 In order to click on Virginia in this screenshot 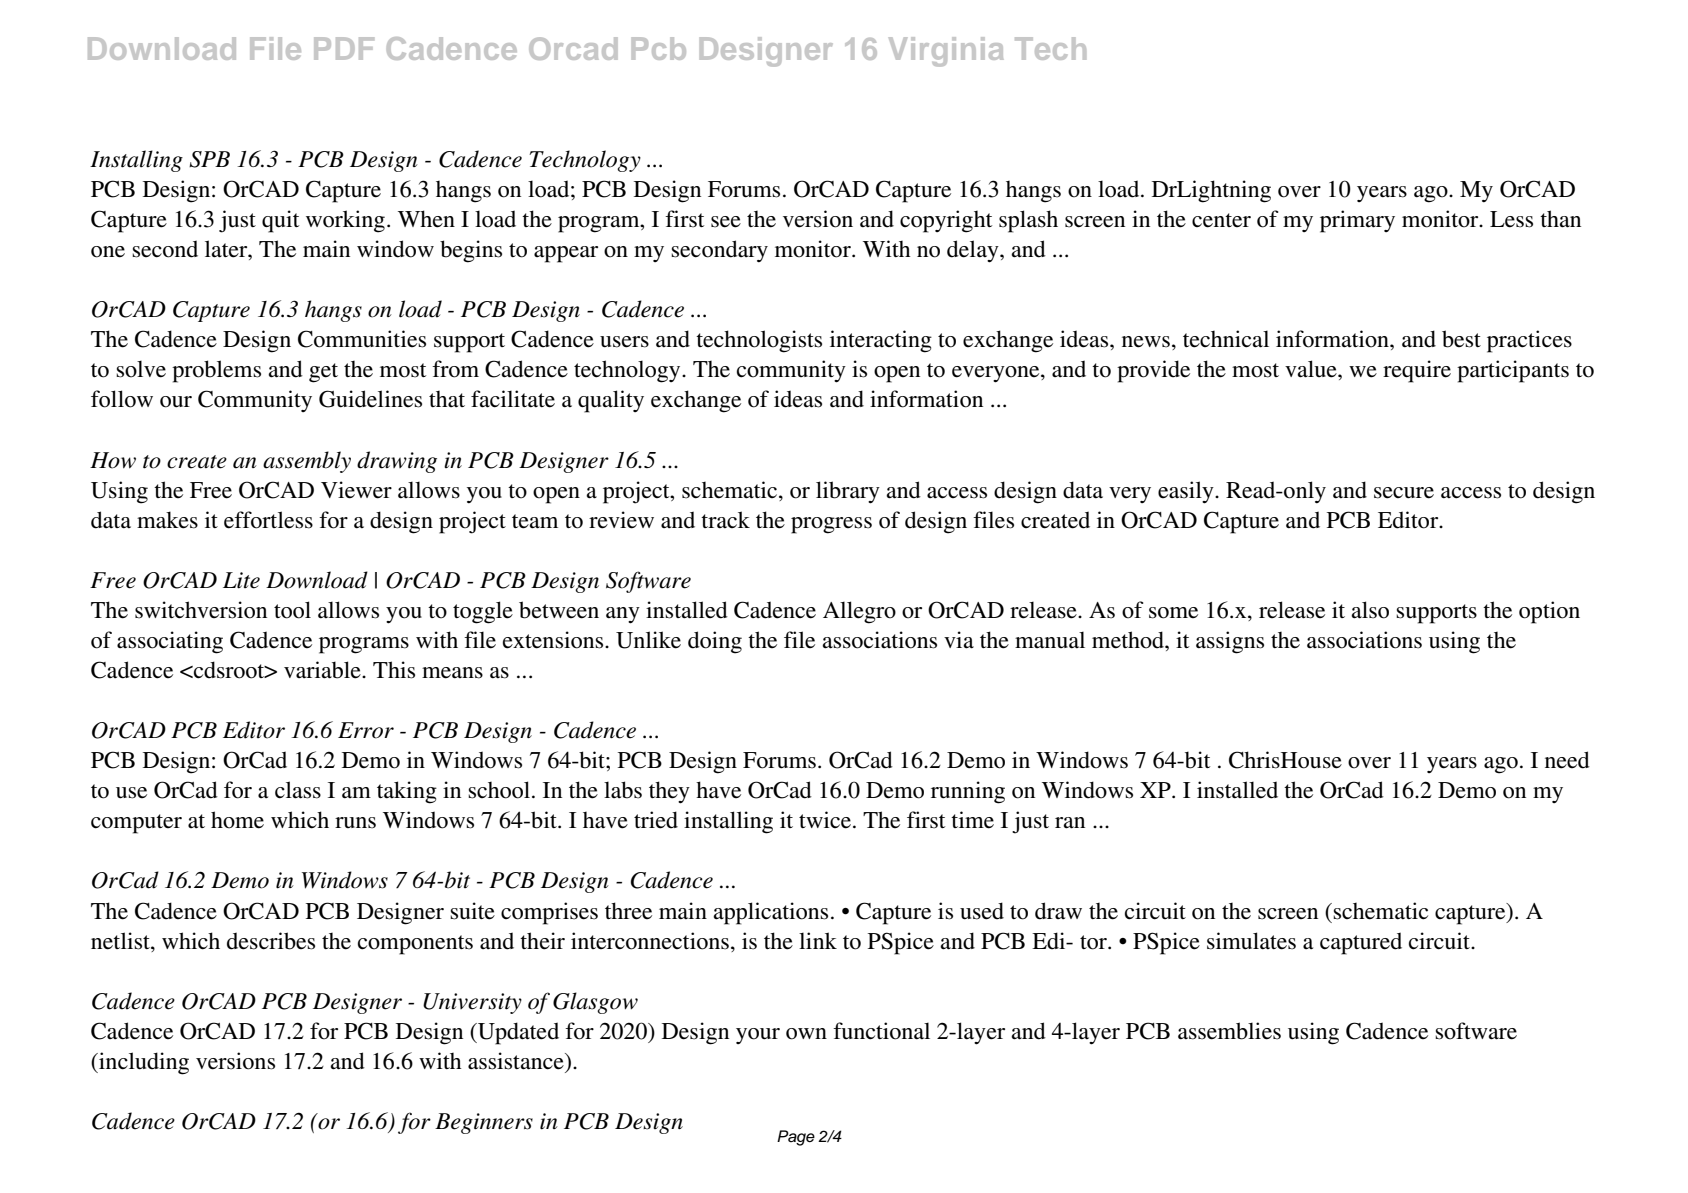, I will do `click(946, 52)`.
